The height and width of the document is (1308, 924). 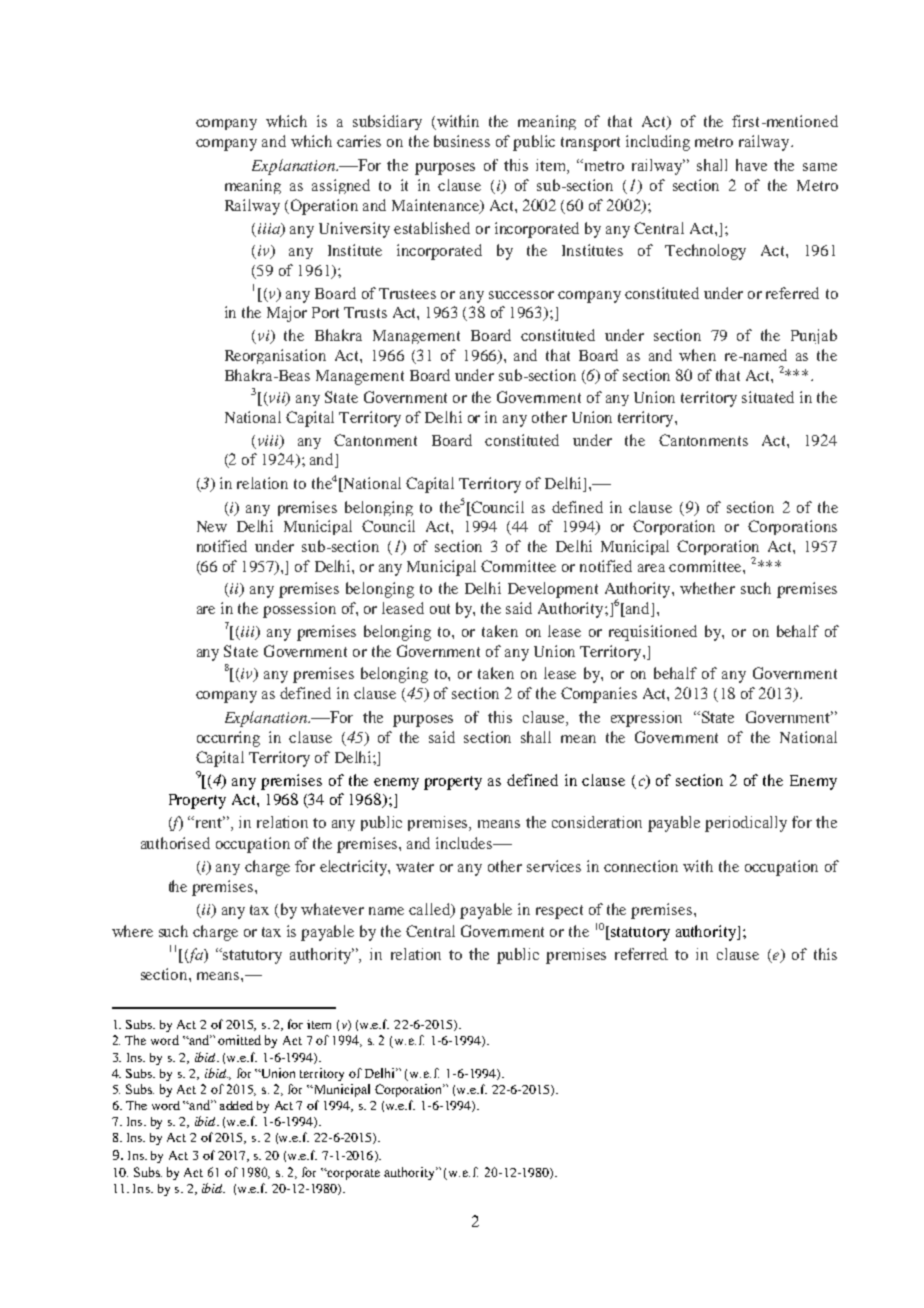 I want to click on whether, so click(x=707, y=588).
